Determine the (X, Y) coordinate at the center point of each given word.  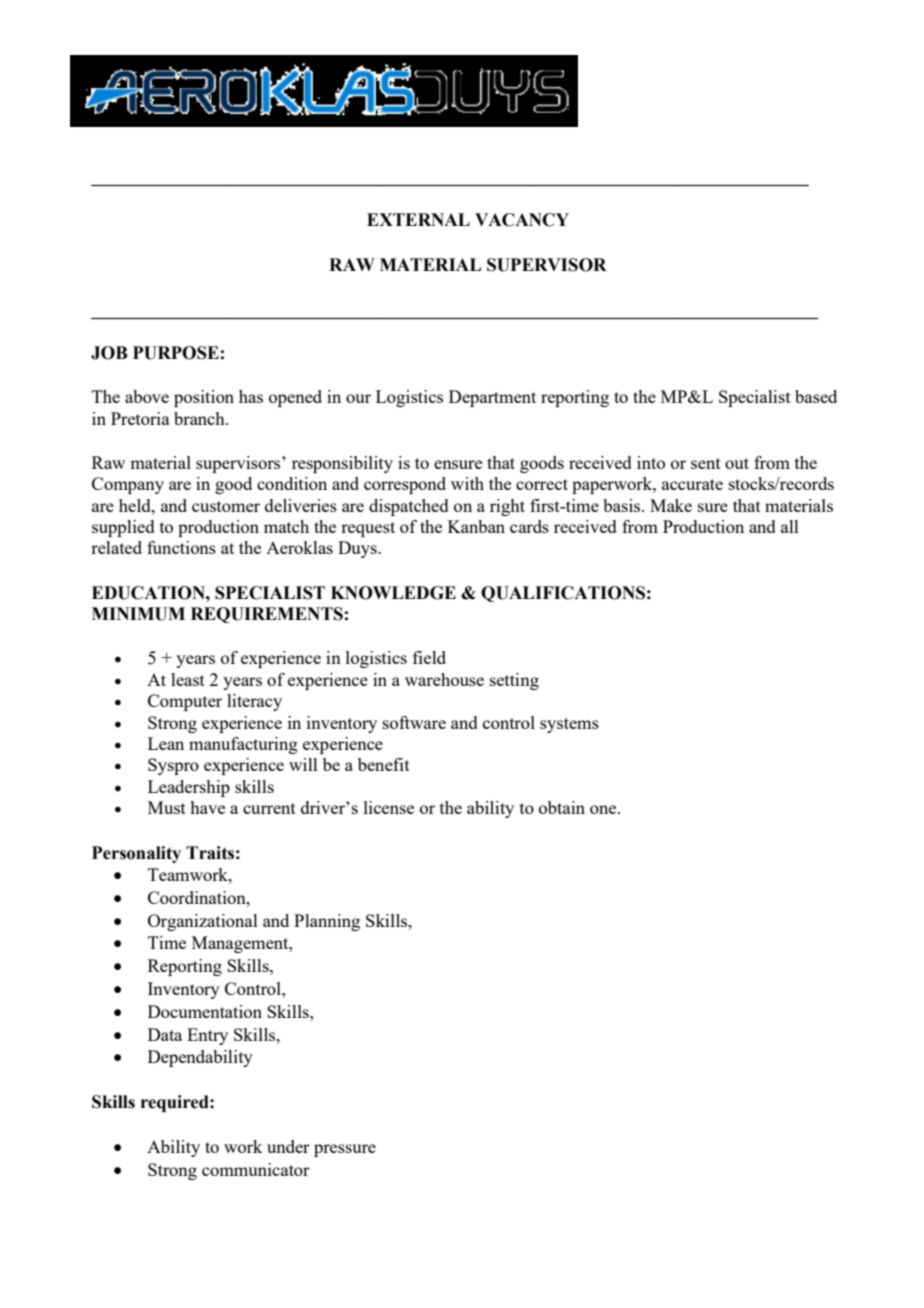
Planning (327, 922)
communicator (256, 1169)
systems (569, 725)
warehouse (444, 679)
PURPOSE (176, 353)
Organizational (203, 922)
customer (226, 506)
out (737, 463)
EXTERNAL (418, 219)
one (604, 809)
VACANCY (522, 220)
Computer (185, 702)
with (467, 483)
